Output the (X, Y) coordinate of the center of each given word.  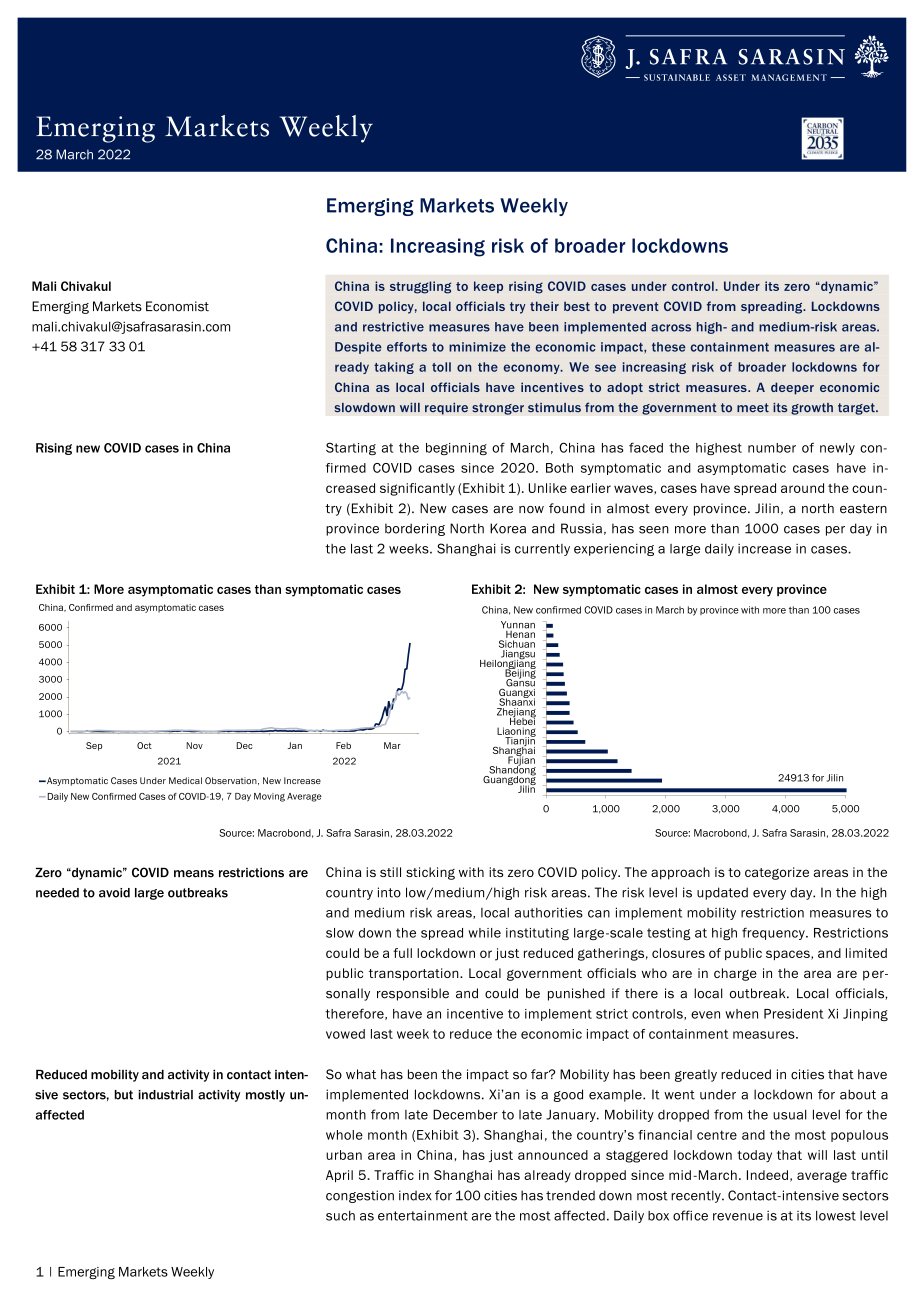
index (415, 1195)
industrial (165, 1095)
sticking (430, 873)
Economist (177, 306)
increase (764, 549)
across (671, 328)
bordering (415, 529)
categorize (777, 873)
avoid (114, 893)
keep (488, 287)
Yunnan (518, 625)
